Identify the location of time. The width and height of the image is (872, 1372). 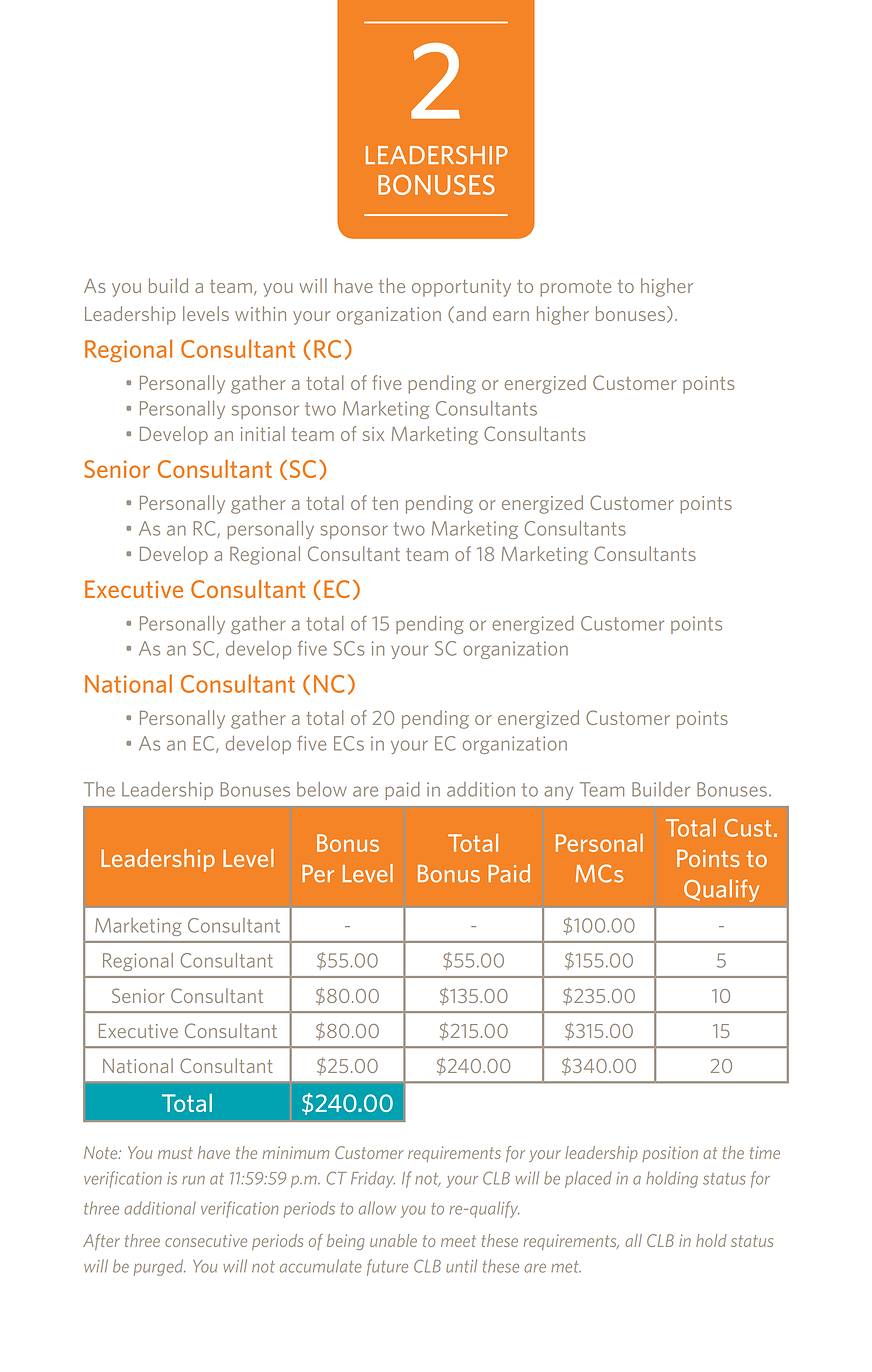
(765, 1152).
